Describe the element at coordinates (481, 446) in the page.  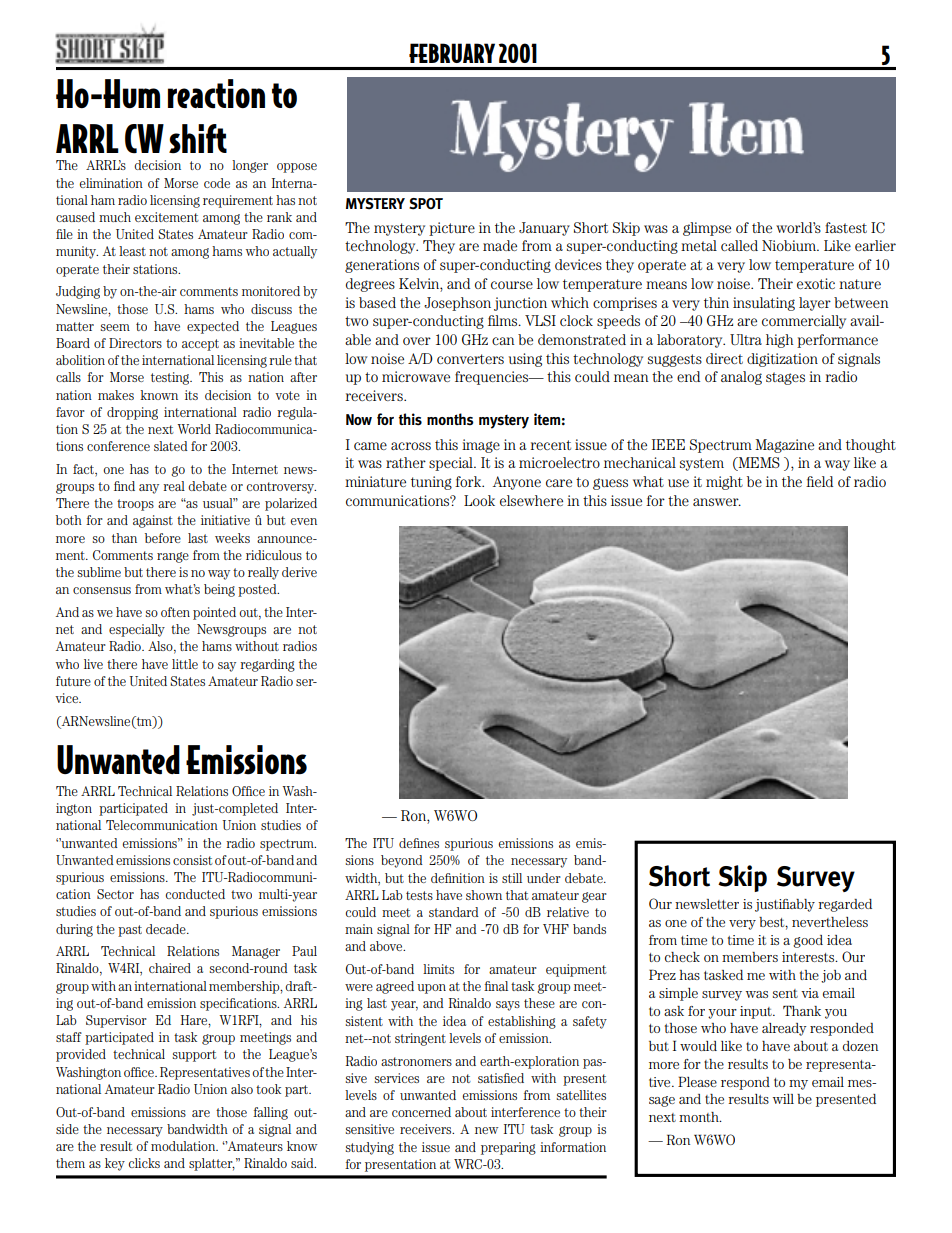
I see `image` at that location.
